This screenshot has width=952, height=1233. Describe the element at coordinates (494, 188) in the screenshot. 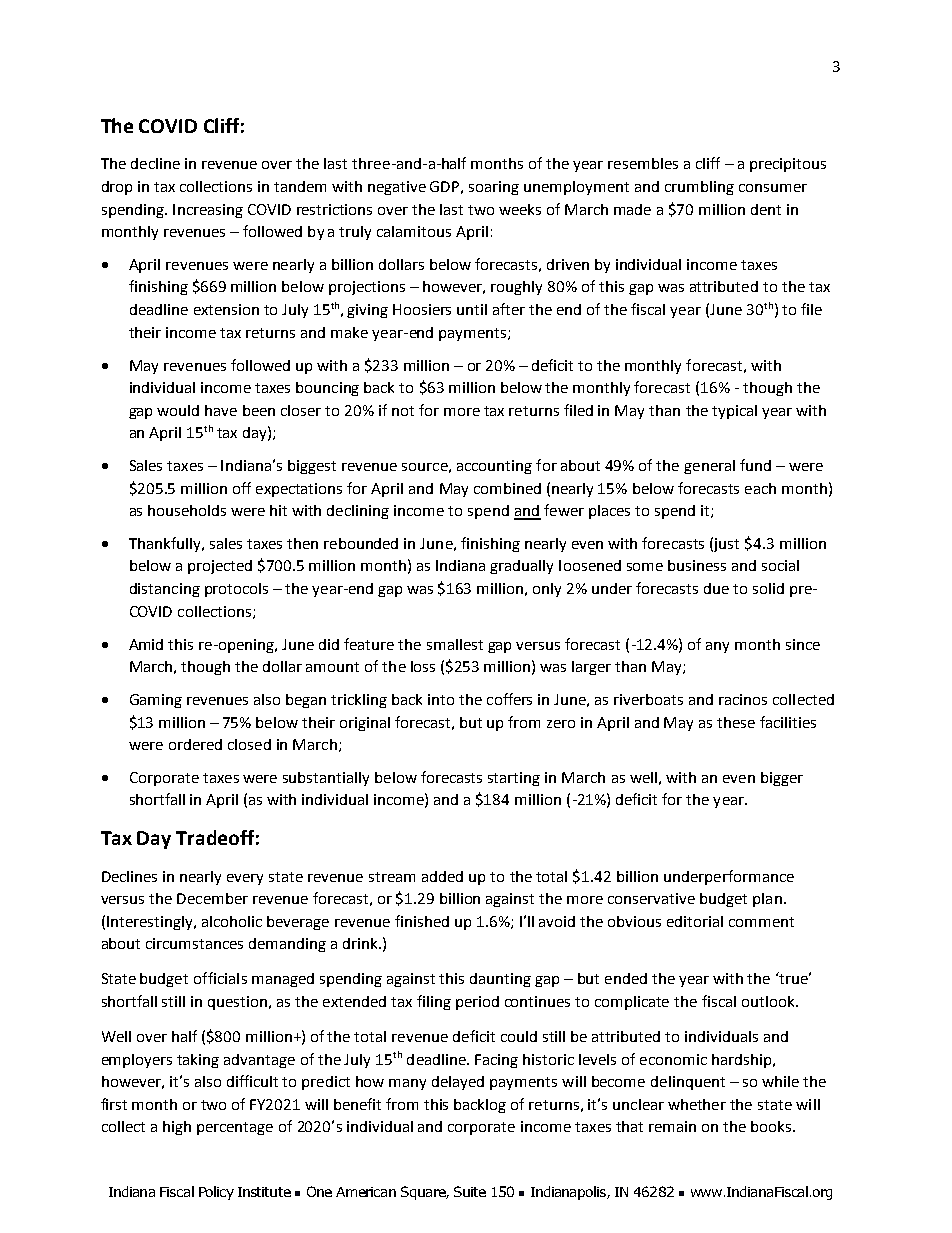

I see `soaring` at that location.
